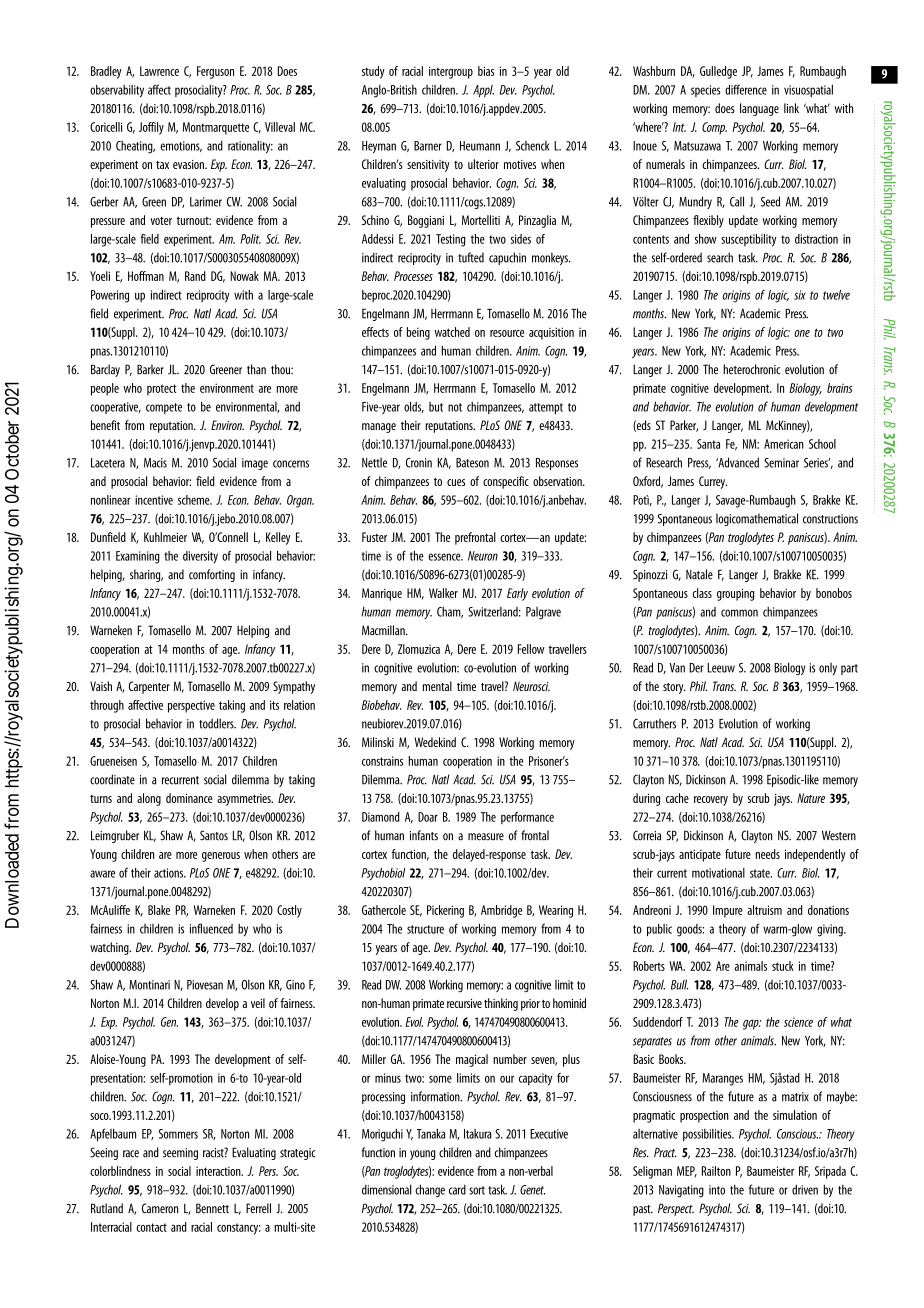  What do you see at coordinates (759, 109) in the document?
I see `language` at bounding box center [759, 109].
